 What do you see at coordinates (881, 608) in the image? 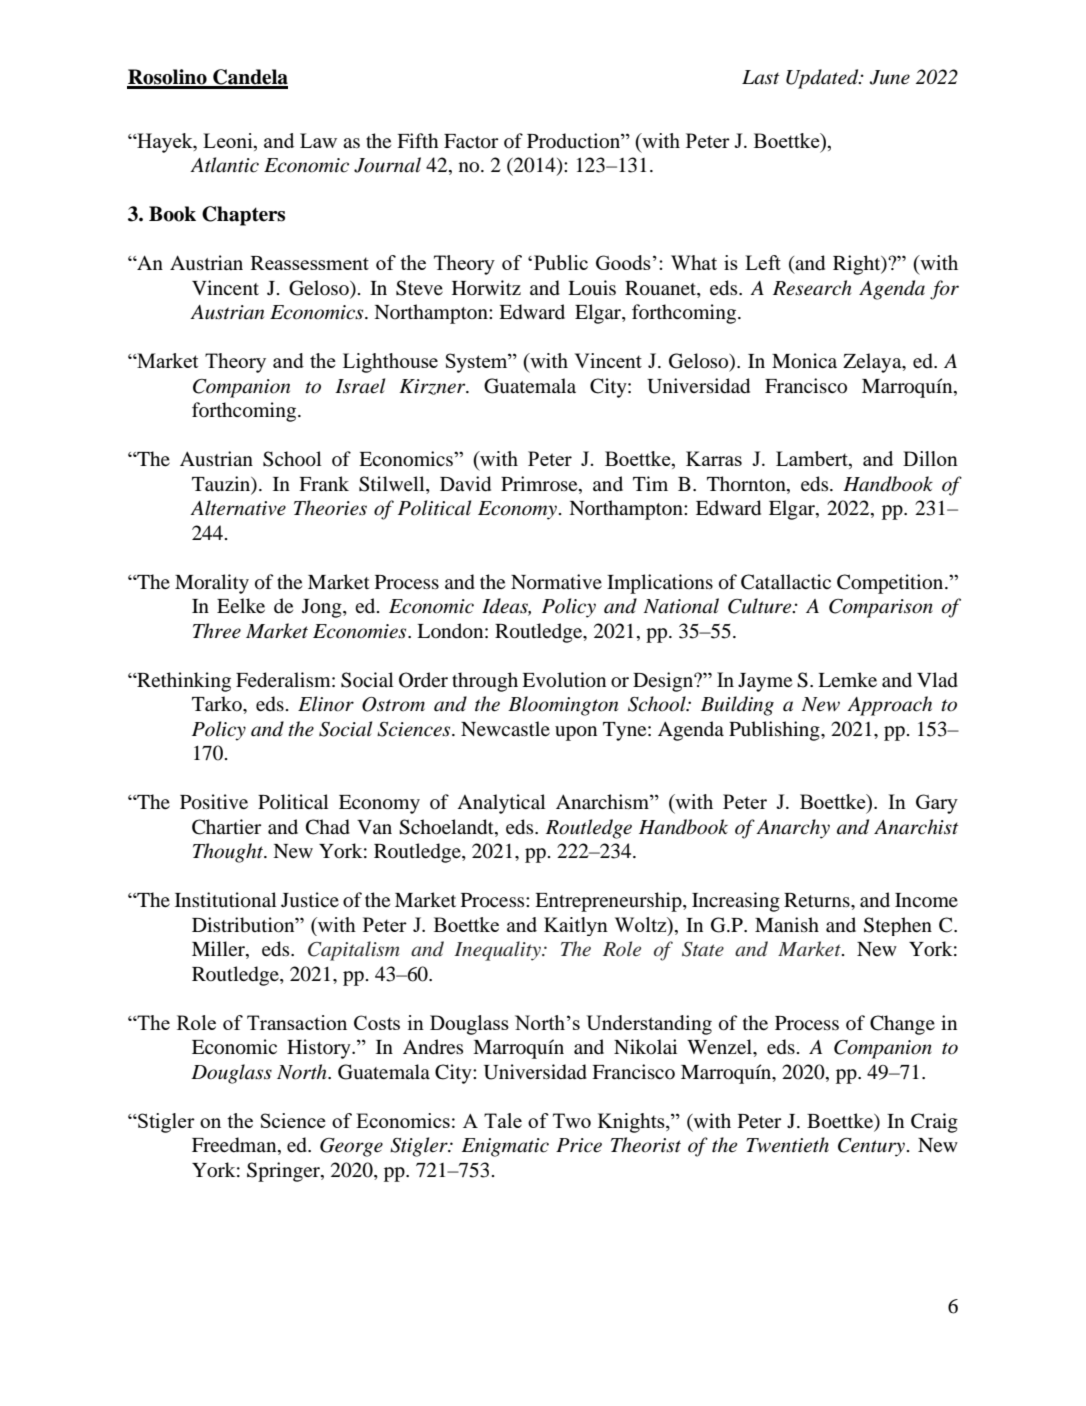
I see `Comparison` at bounding box center [881, 608].
